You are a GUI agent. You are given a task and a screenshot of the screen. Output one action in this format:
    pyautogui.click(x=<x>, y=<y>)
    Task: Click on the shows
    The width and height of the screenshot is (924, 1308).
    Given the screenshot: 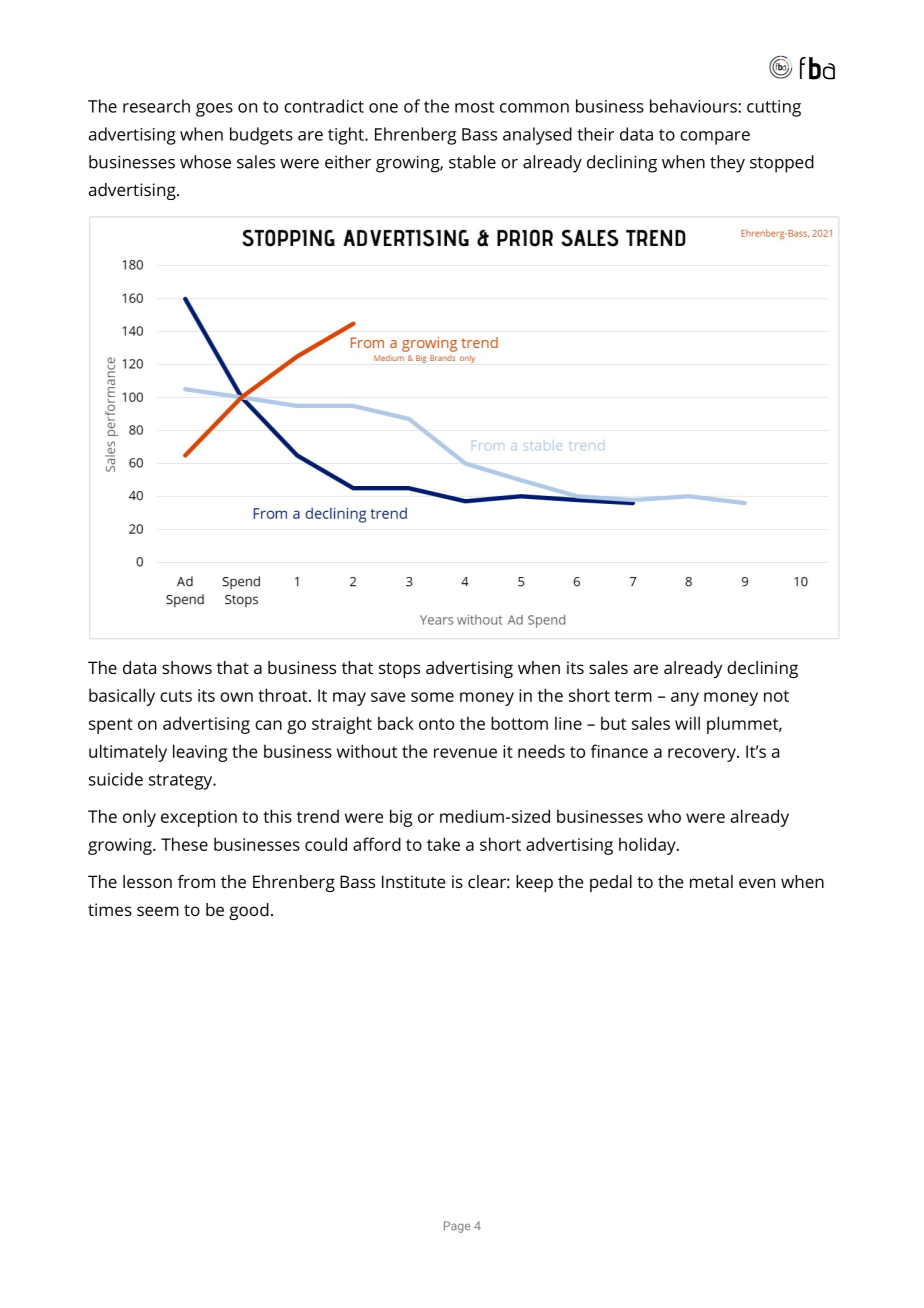 What is the action you would take?
    pyautogui.click(x=187, y=667)
